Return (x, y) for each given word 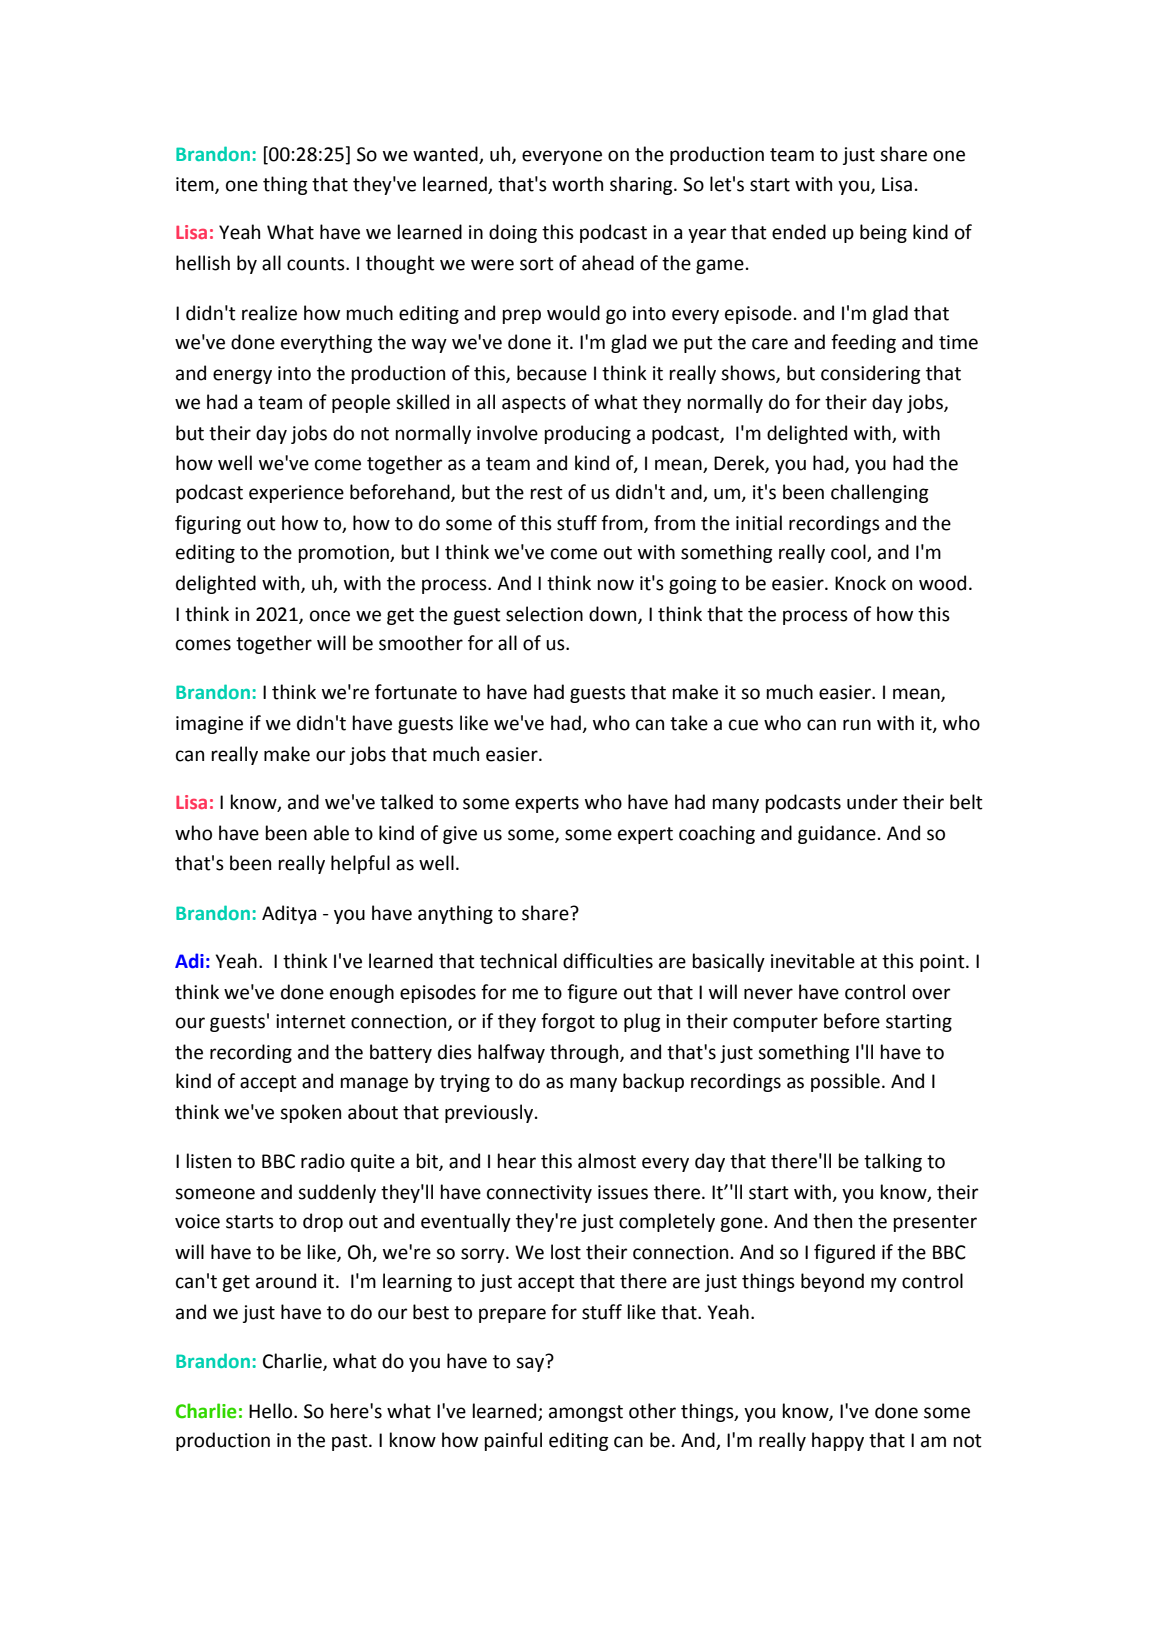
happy (838, 1441)
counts (317, 264)
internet (311, 1021)
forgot (568, 1022)
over (931, 994)
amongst (586, 1413)
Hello (272, 1411)
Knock (860, 583)
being (883, 233)
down (614, 614)
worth (577, 184)
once (330, 616)
